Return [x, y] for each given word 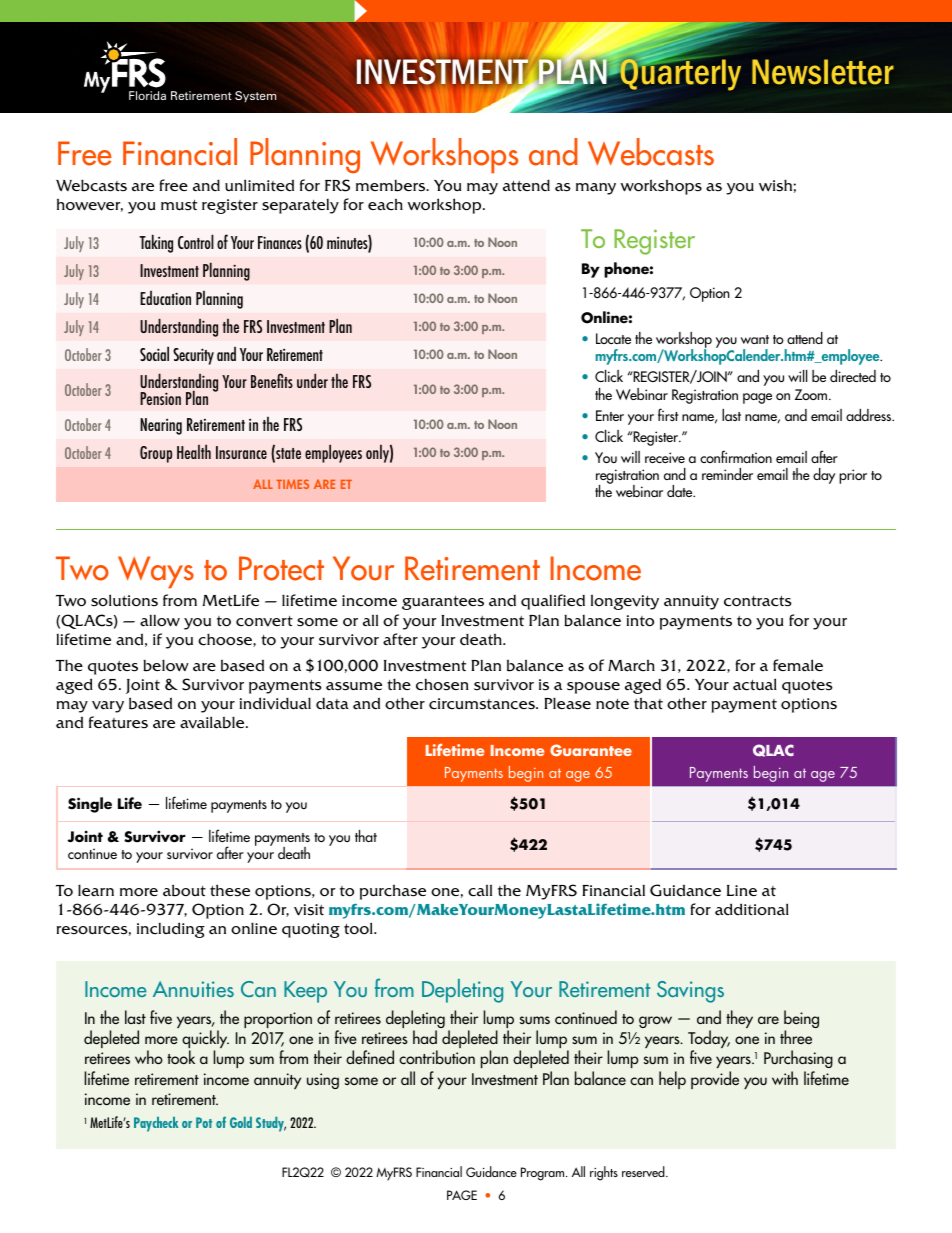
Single [90, 805]
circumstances [483, 704]
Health [194, 451]
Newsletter [823, 72]
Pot [204, 1122]
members [392, 186]
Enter [610, 415]
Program [544, 1174]
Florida [147, 95]
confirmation [736, 456]
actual [755, 684]
